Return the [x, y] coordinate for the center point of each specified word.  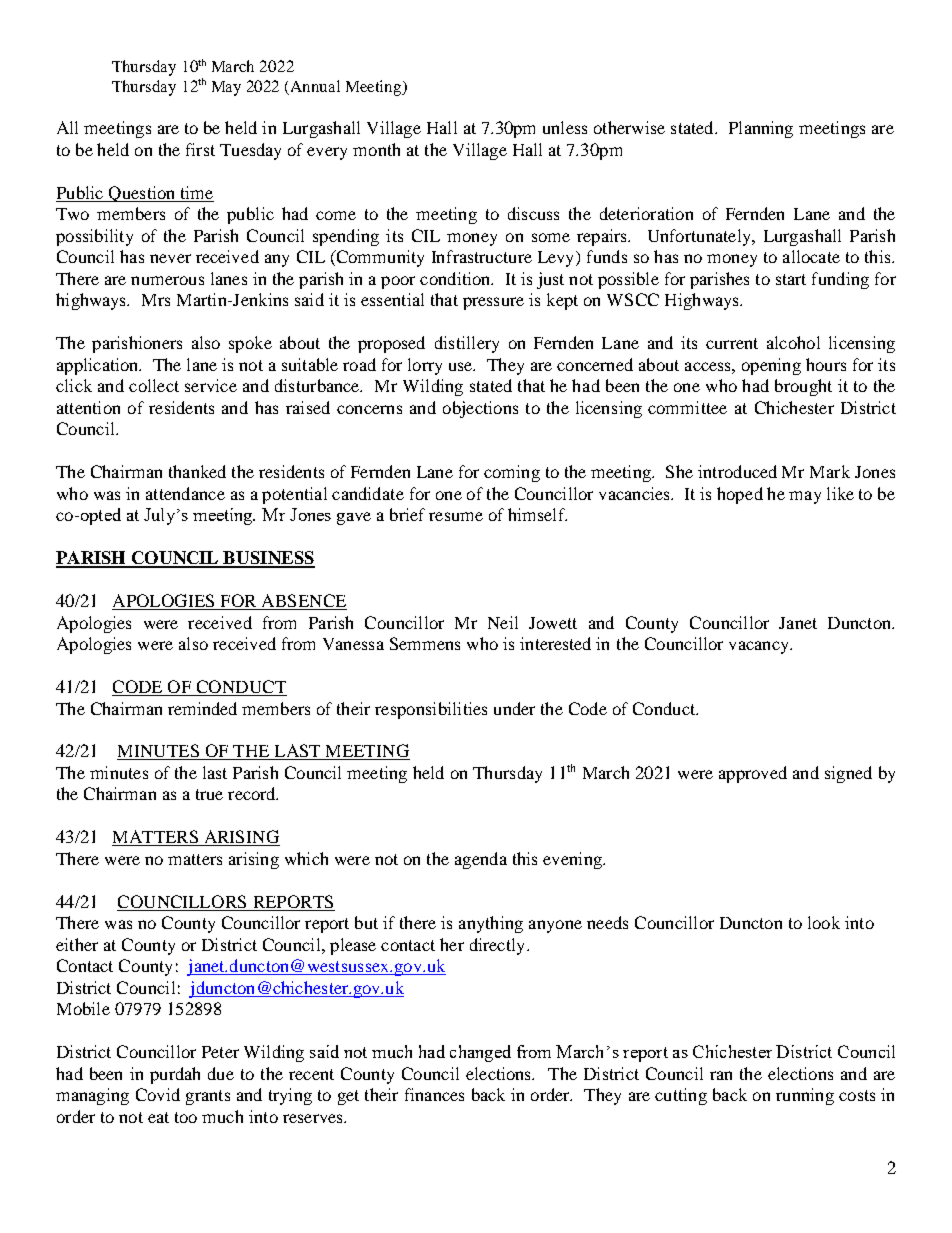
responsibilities [431, 710]
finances [434, 1094]
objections [480, 409]
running [805, 1096]
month [376, 149]
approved [753, 774]
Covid [158, 1094]
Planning [761, 129]
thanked [197, 471]
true [209, 794]
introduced [737, 471]
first [200, 149]
